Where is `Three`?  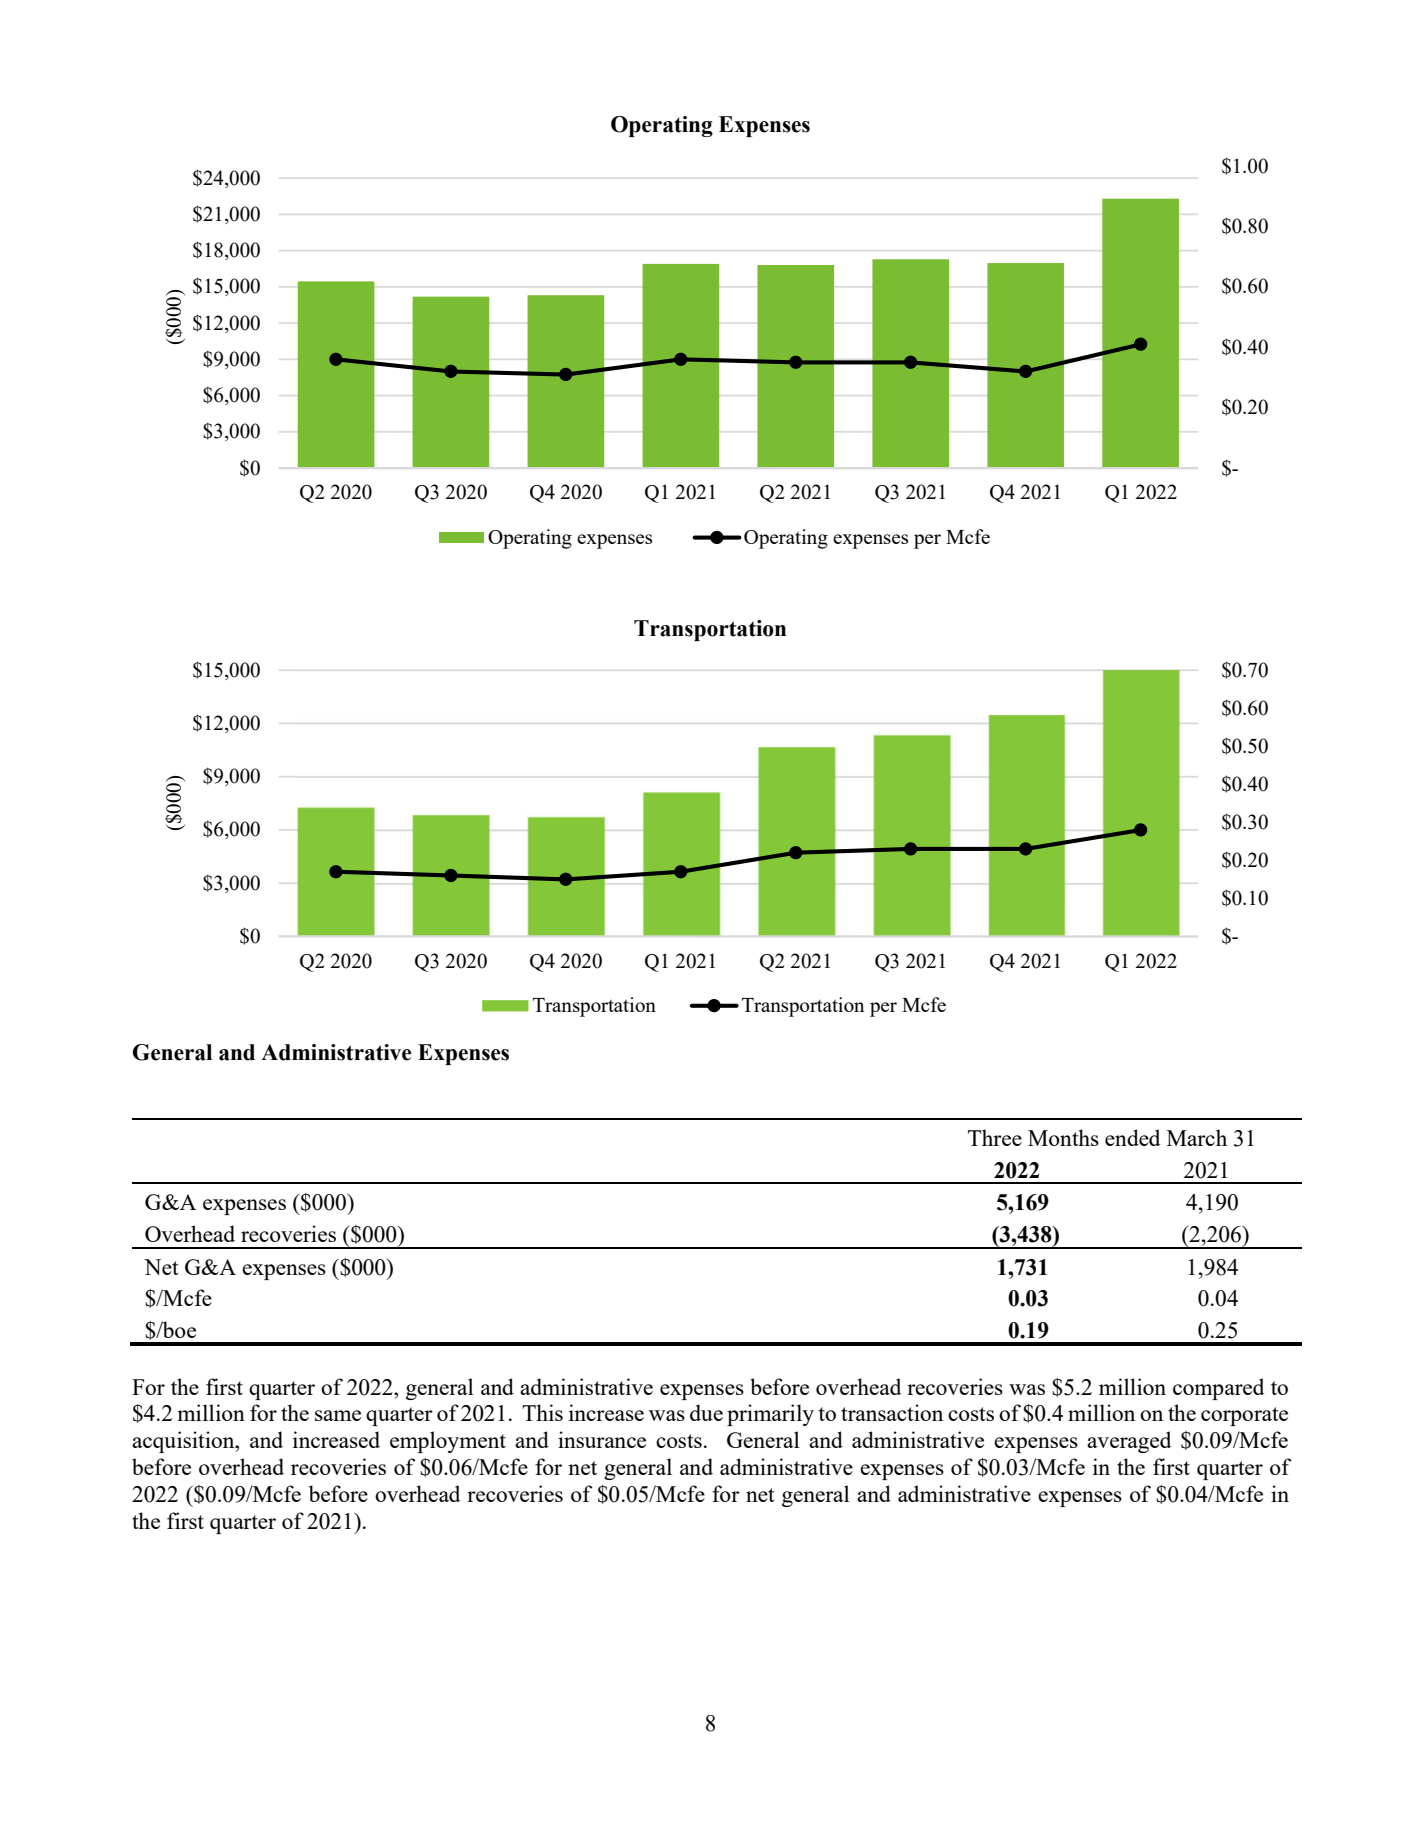 Three is located at coordinates (995, 1137).
